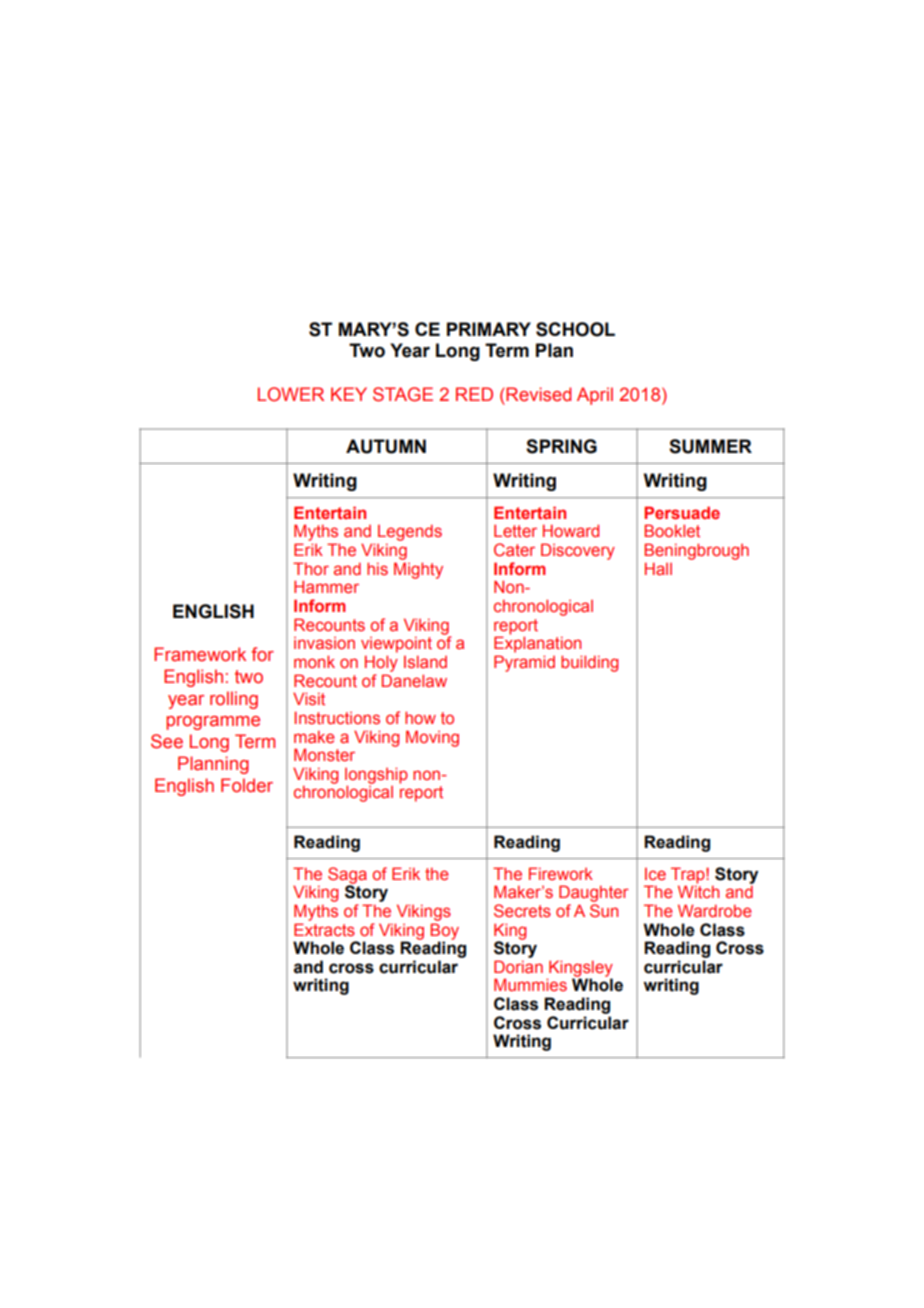 Image resolution: width=924 pixels, height=1308 pixels. I want to click on RED, so click(474, 394).
